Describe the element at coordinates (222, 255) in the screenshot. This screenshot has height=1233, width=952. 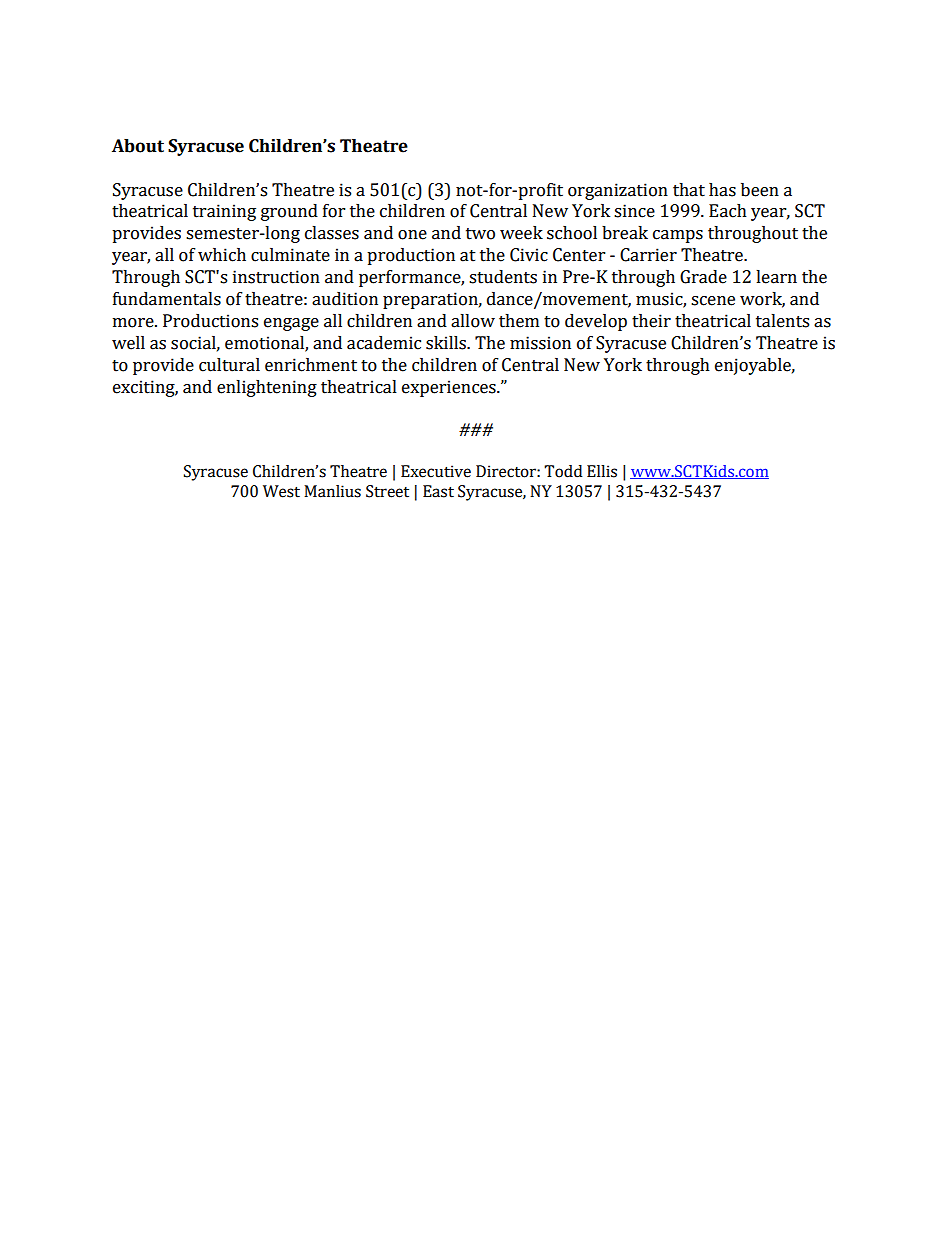
I see `which` at that location.
